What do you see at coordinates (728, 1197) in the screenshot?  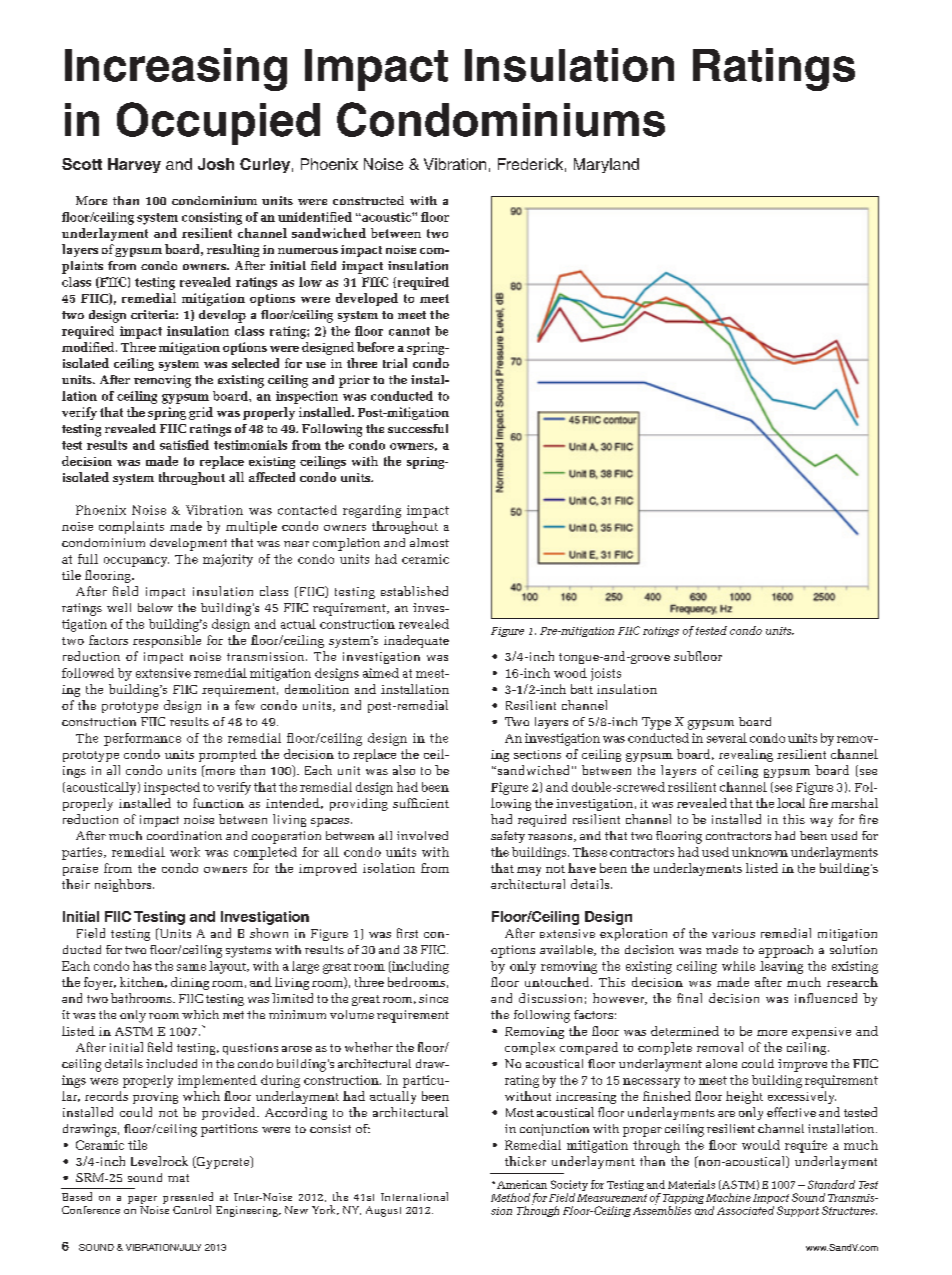 I see `Machine` at bounding box center [728, 1197].
